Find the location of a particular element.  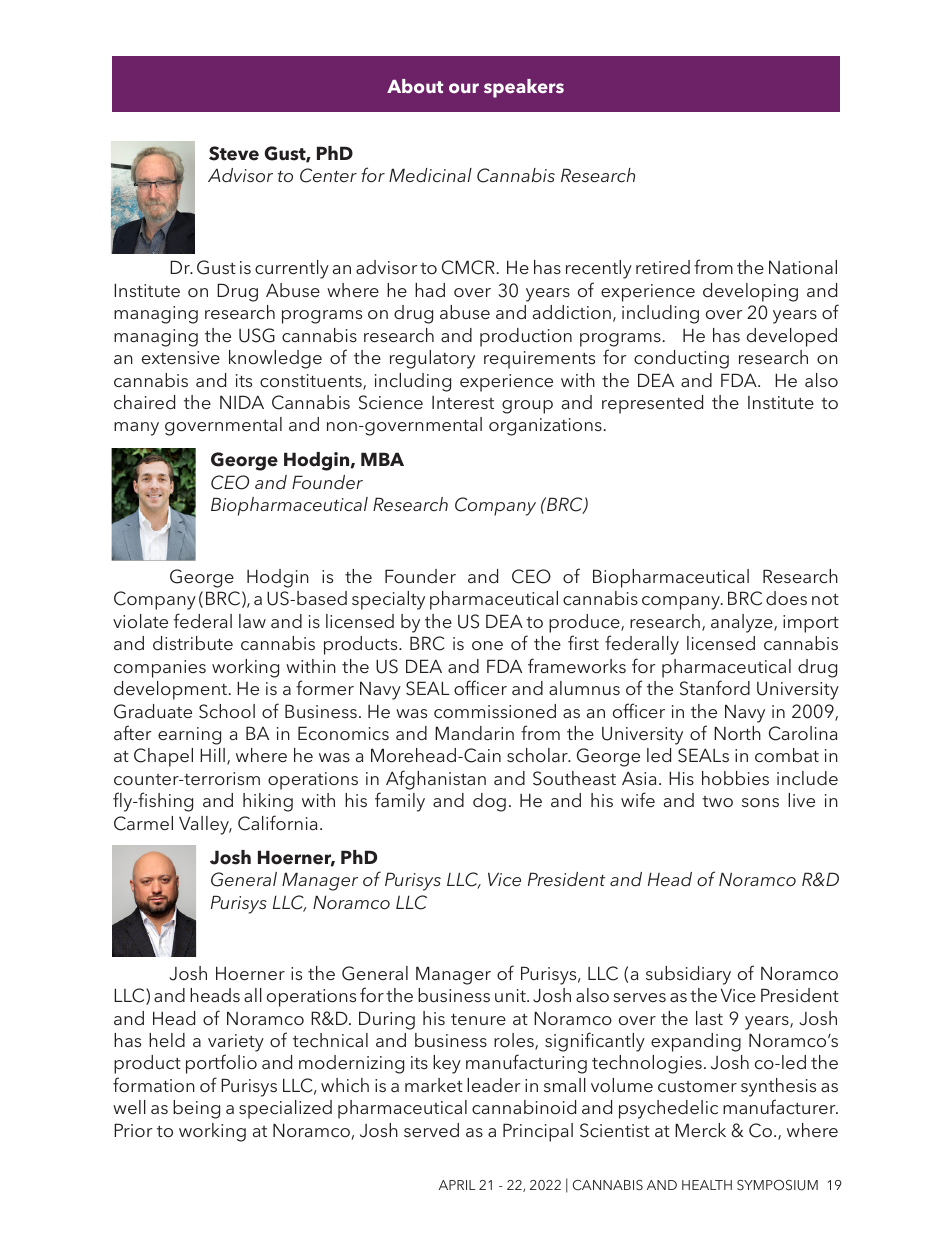

National is located at coordinates (803, 267).
